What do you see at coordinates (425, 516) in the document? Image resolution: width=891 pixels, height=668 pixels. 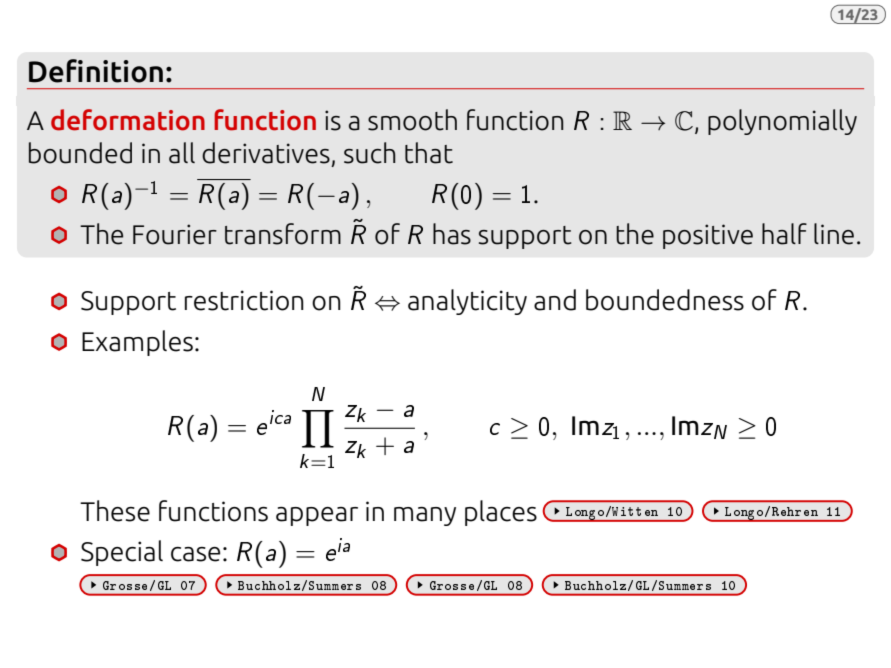 I see `many` at bounding box center [425, 516].
